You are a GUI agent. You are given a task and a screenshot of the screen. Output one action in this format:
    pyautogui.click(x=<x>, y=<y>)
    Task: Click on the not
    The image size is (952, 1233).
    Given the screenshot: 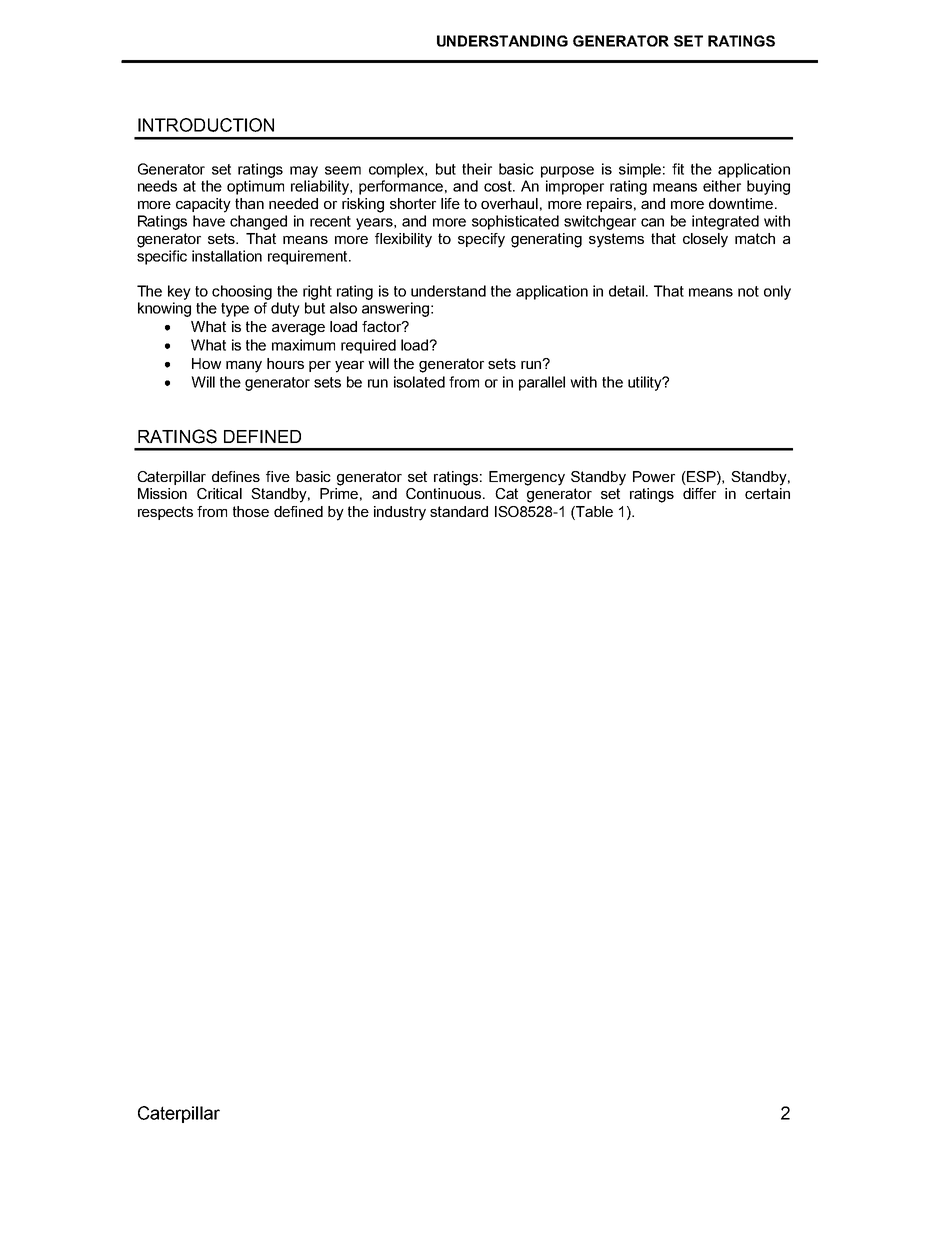 What is the action you would take?
    pyautogui.click(x=748, y=291)
